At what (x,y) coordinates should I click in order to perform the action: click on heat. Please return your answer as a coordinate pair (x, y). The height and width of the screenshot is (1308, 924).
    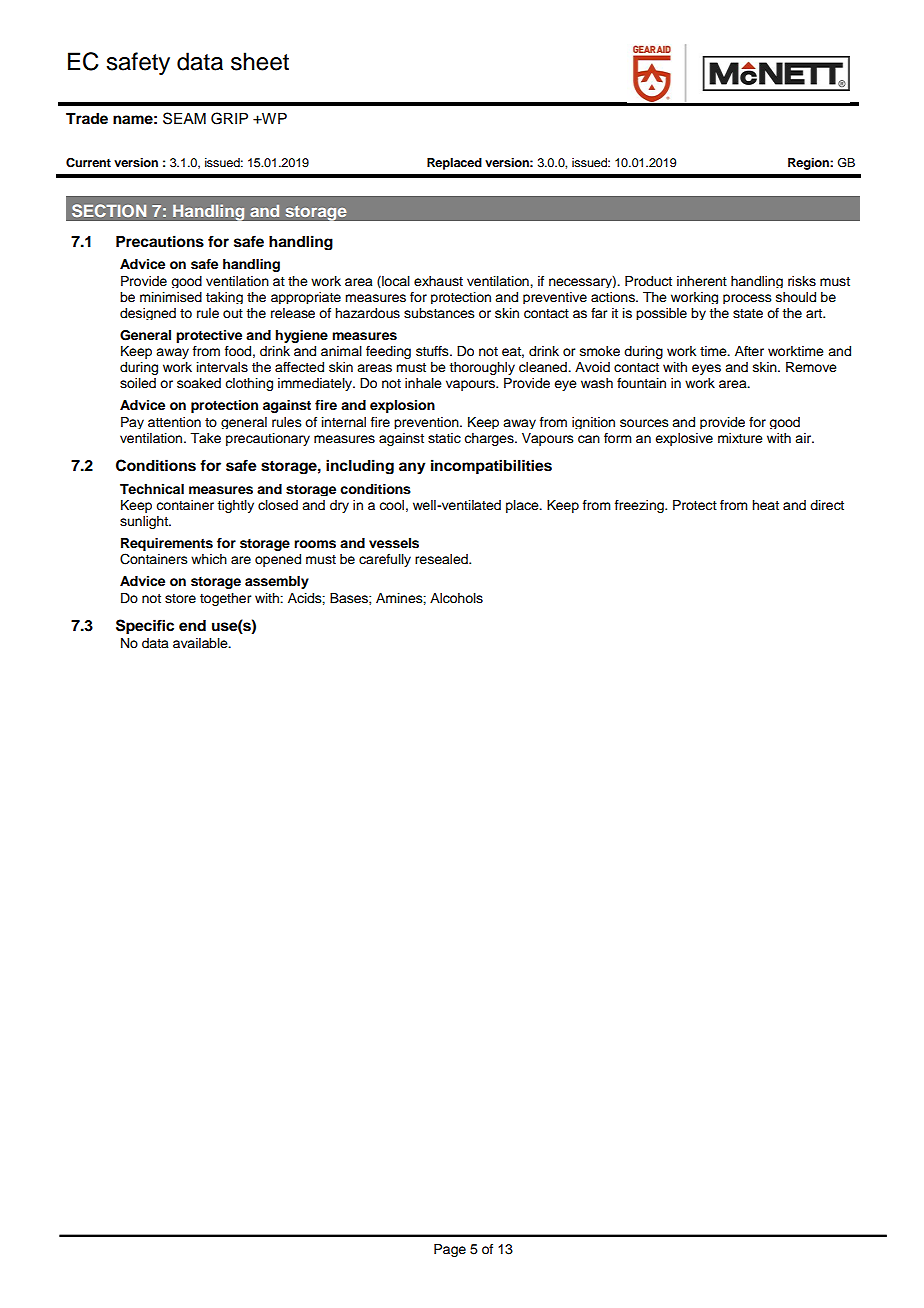
    Looking at the image, I should click on (765, 505).
